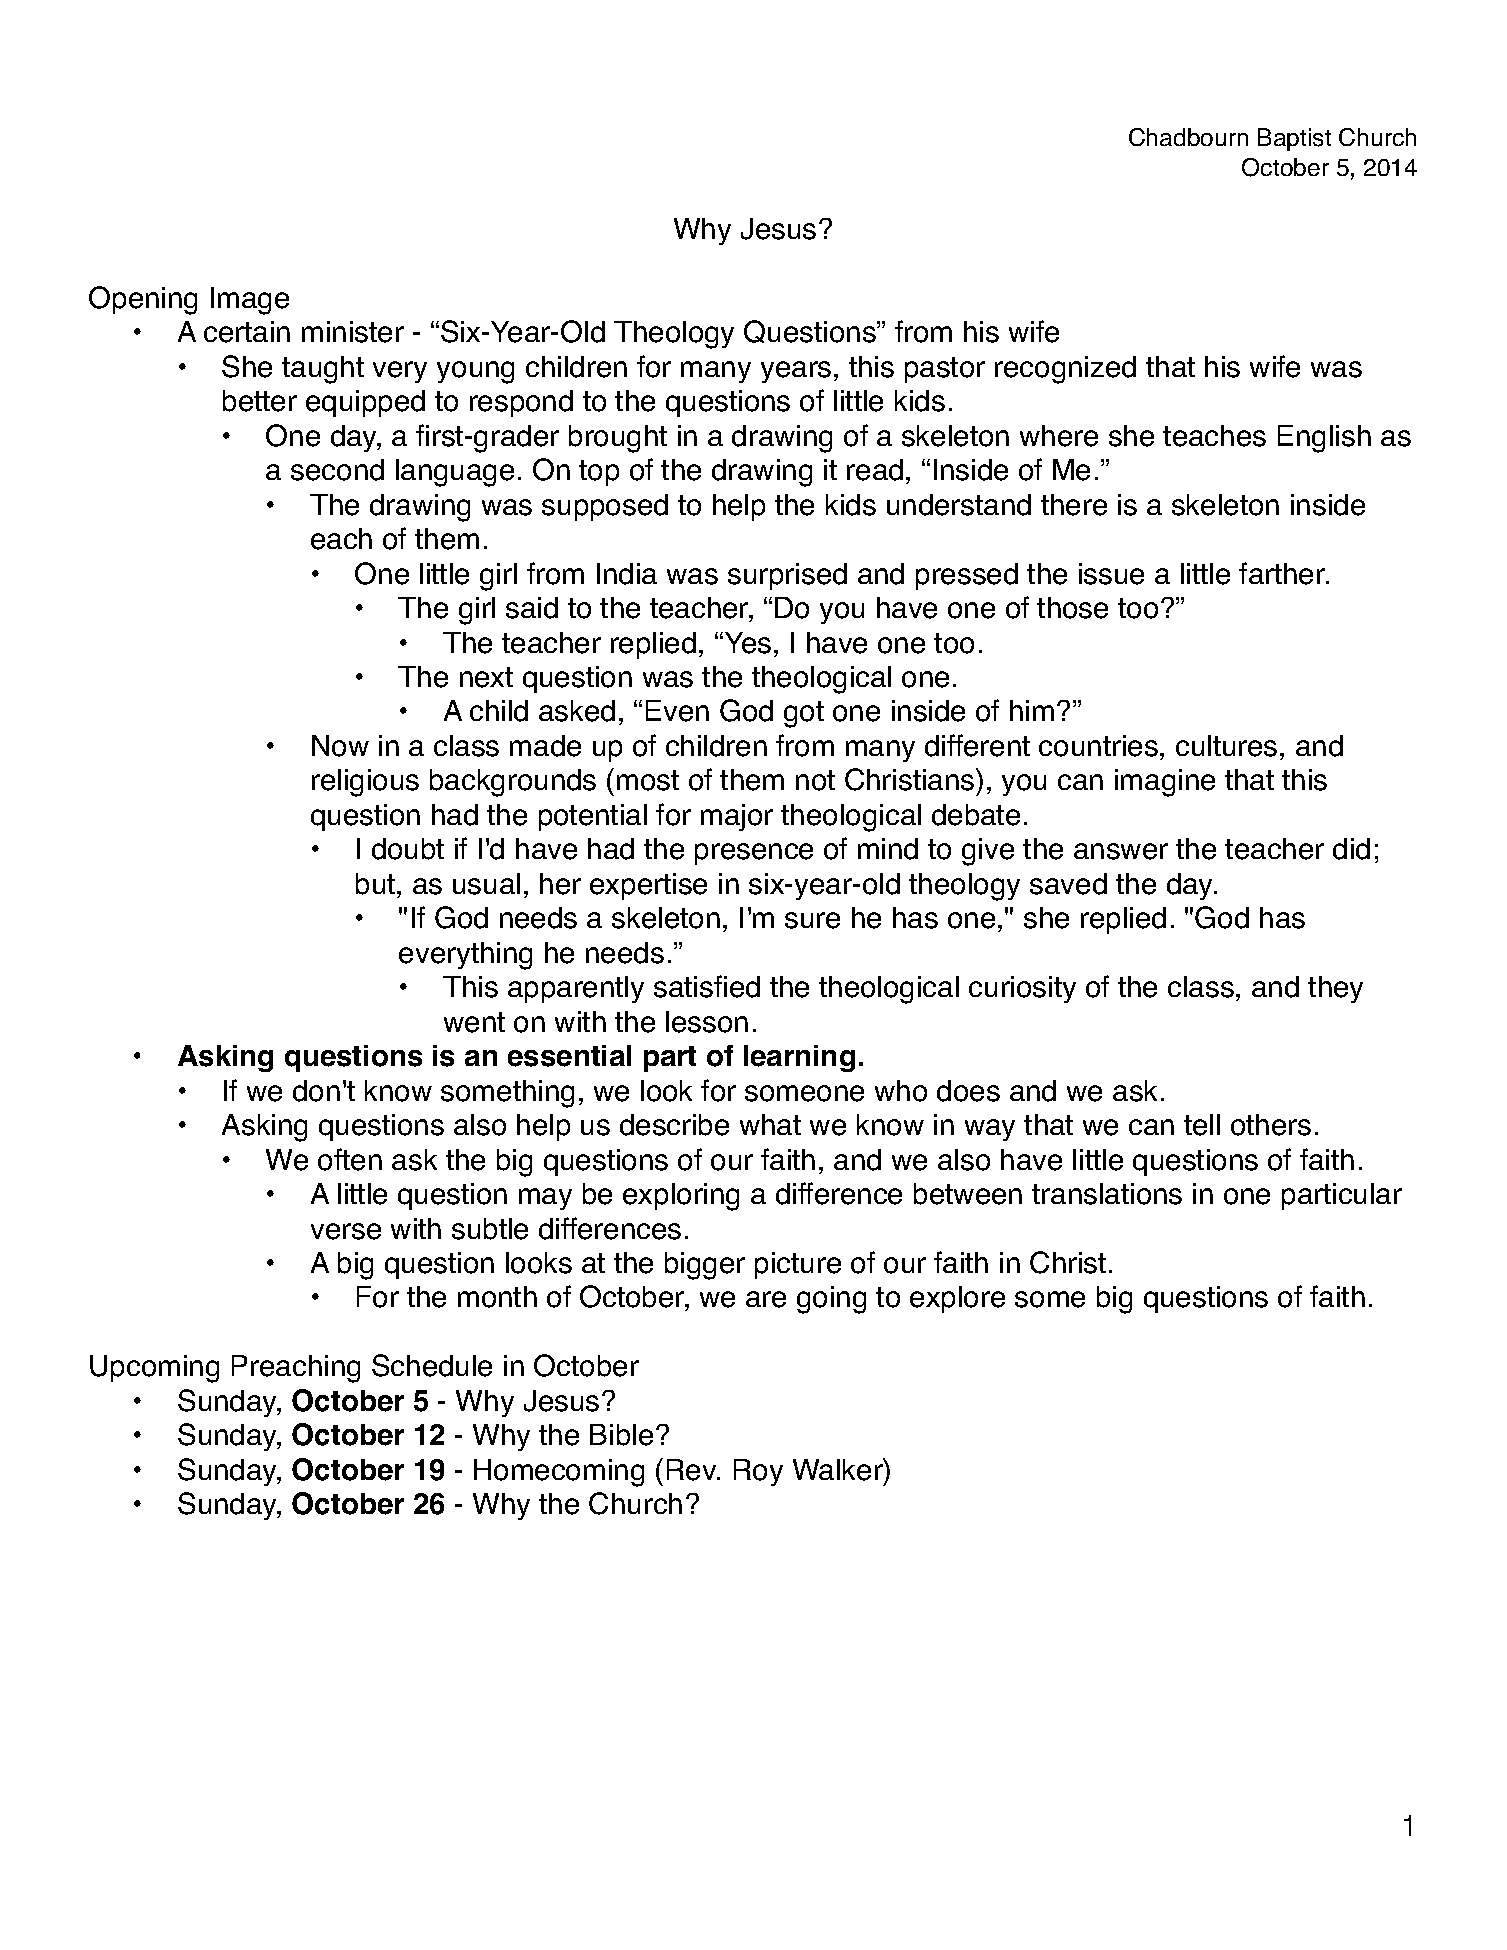 The width and height of the screenshot is (1507, 1950). What do you see at coordinates (250, 301) in the screenshot?
I see `Image` at bounding box center [250, 301].
